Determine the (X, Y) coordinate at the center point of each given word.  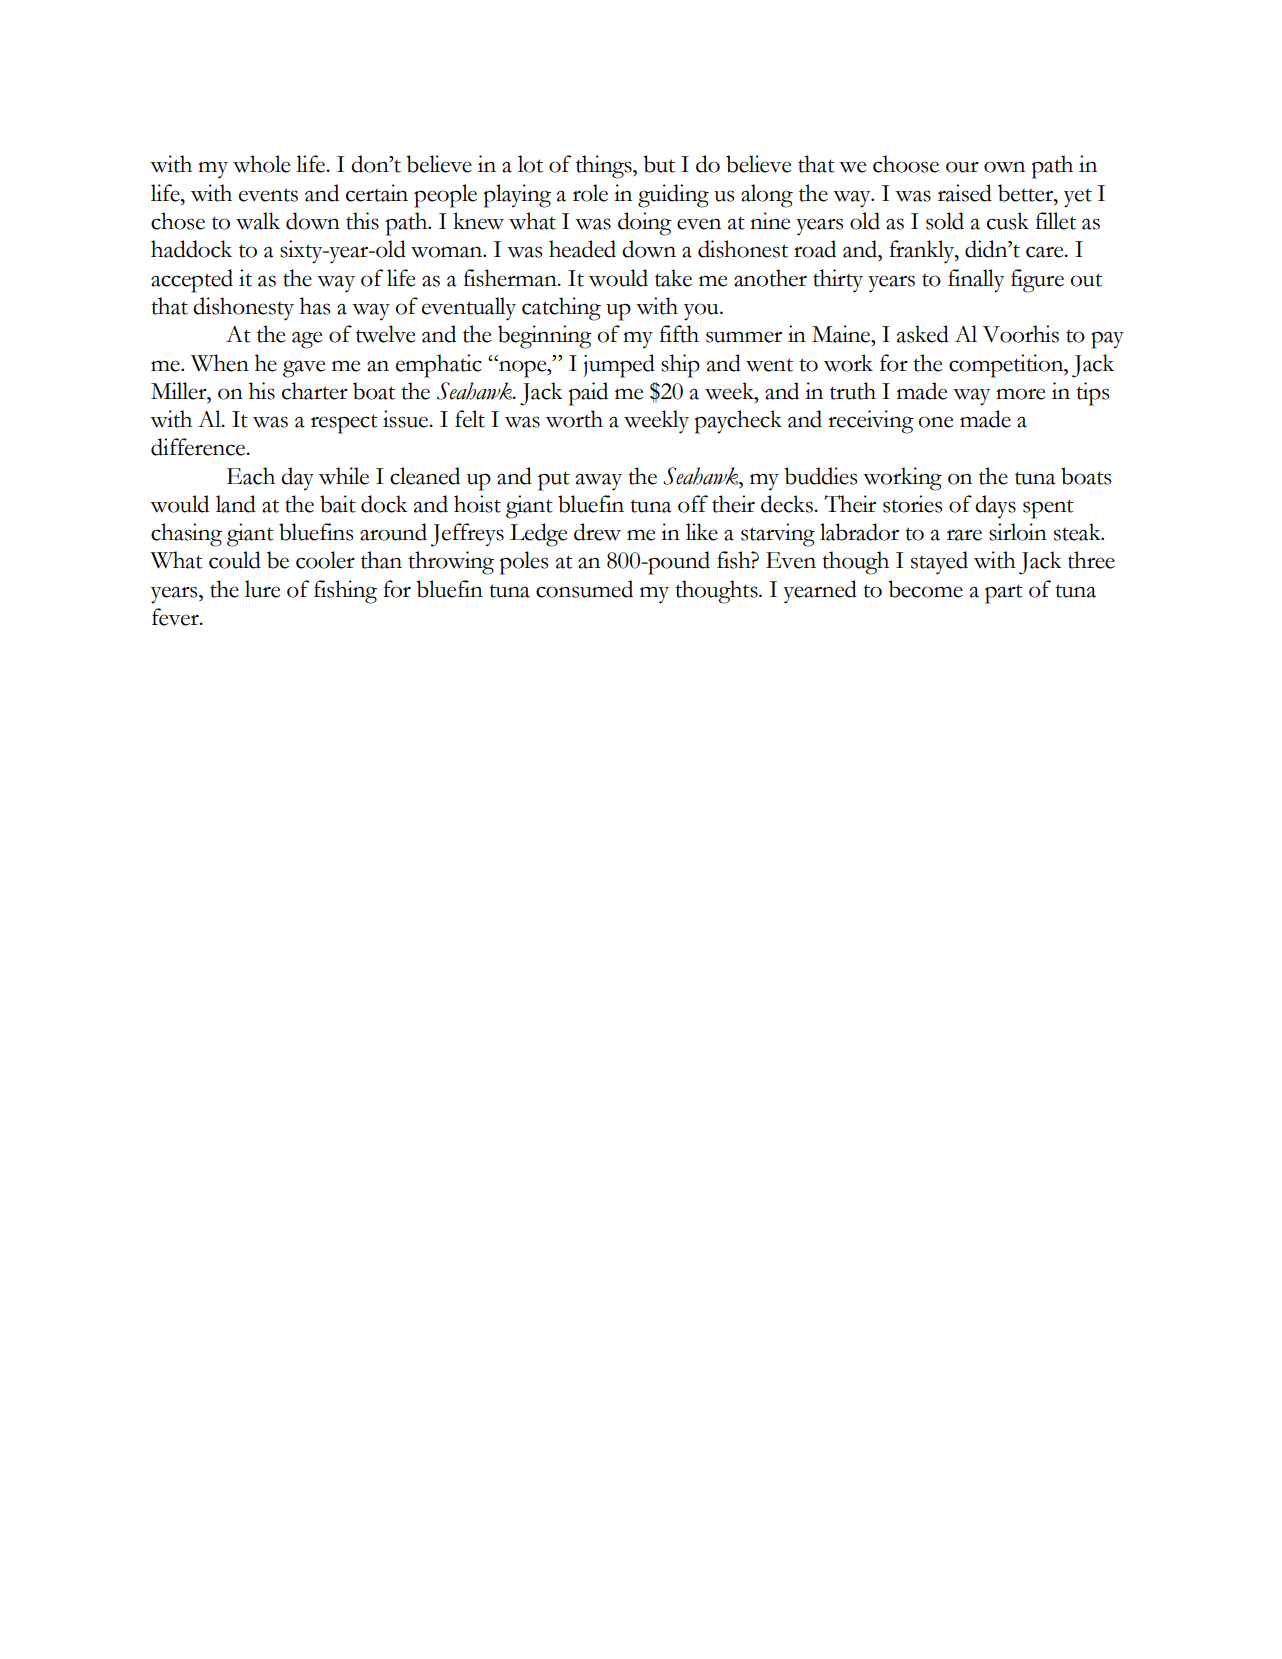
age (307, 340)
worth (574, 419)
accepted (192, 281)
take (673, 278)
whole (261, 164)
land (236, 504)
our (962, 167)
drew (597, 532)
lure (262, 589)
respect (344, 424)
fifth (679, 334)
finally (976, 281)
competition (1007, 366)
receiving (871, 422)
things (605, 167)
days (995, 507)
